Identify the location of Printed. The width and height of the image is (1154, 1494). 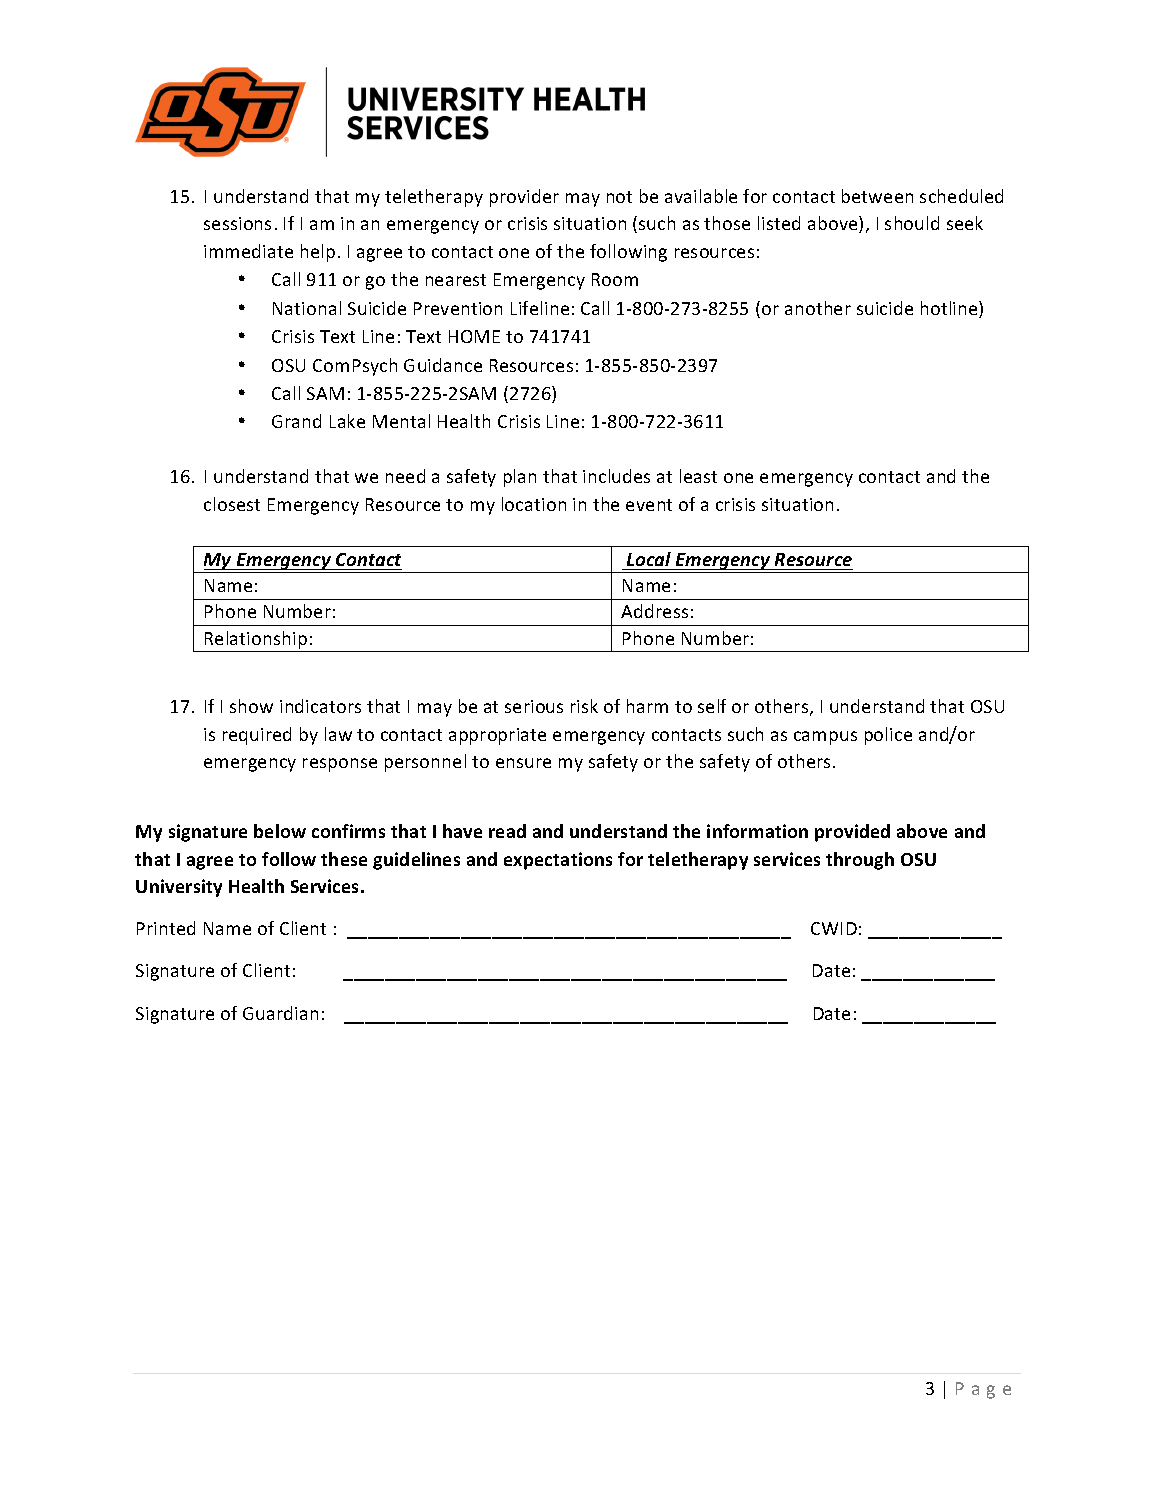
(166, 928).
